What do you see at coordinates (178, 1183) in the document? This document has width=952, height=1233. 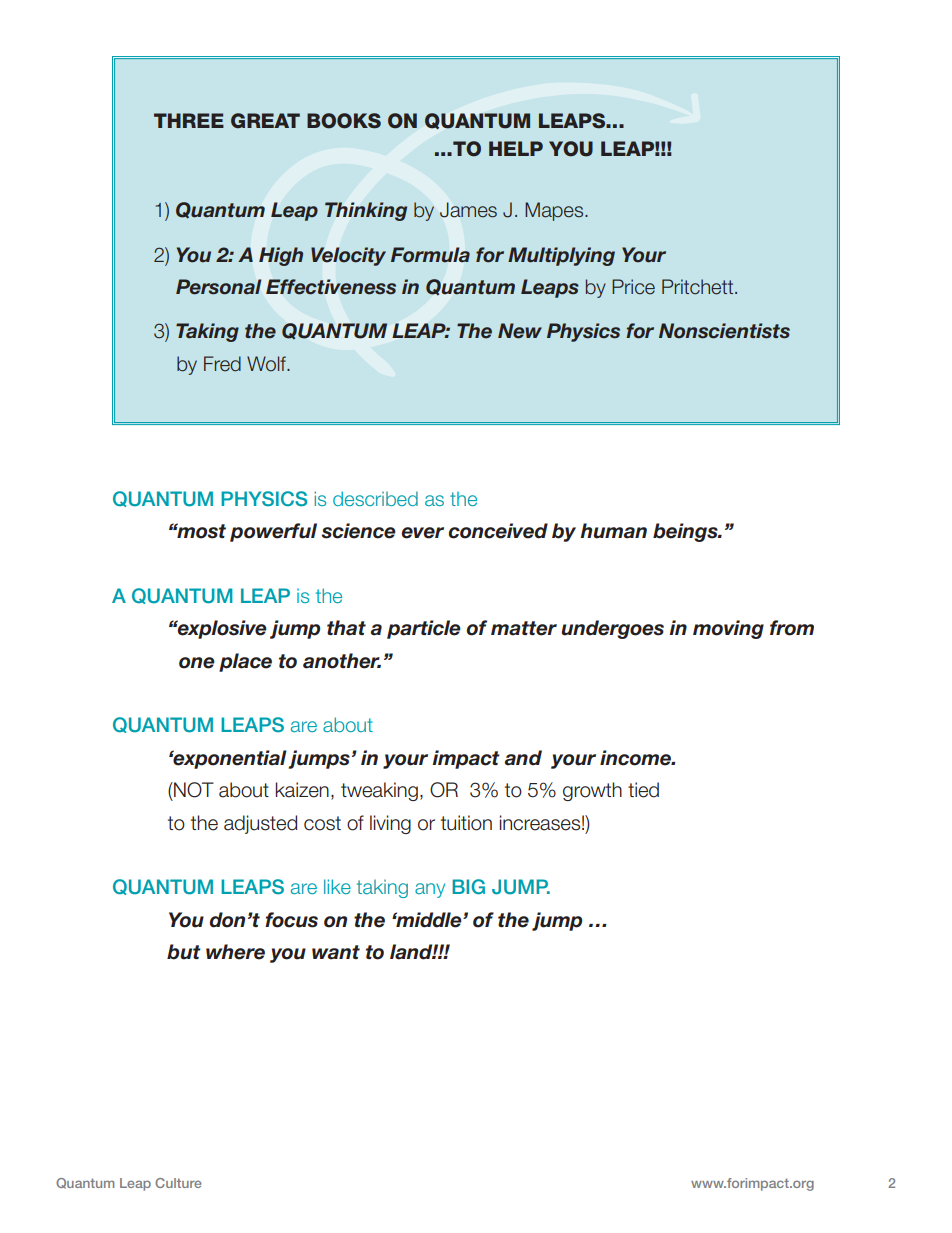 I see `Culture` at bounding box center [178, 1183].
